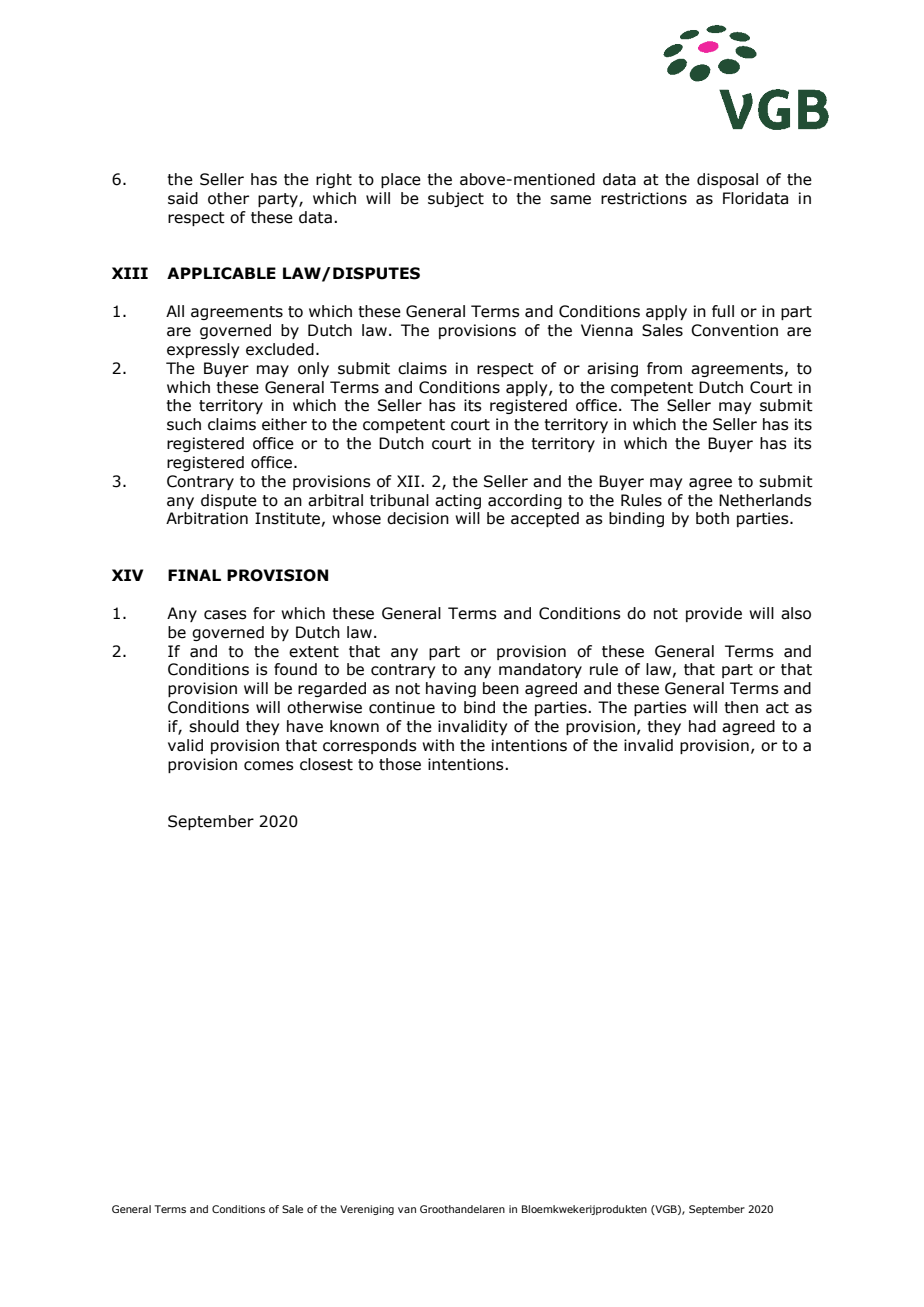 The width and height of the screenshot is (924, 1307). Describe the element at coordinates (456, 199) in the screenshot. I see `subject` at that location.
